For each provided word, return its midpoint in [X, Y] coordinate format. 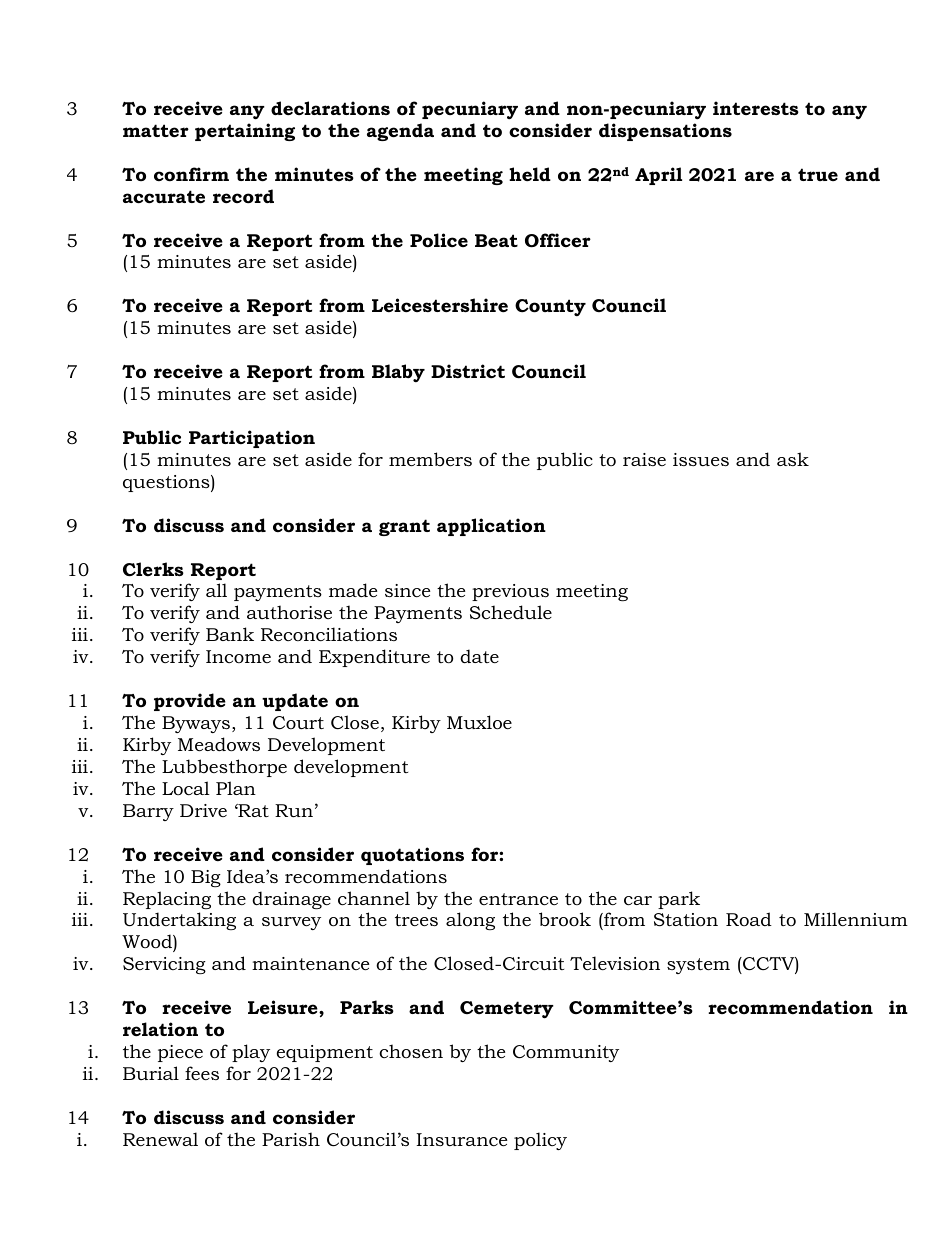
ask [793, 459]
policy [540, 1141]
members [430, 459]
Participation [252, 439]
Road [749, 919]
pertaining [245, 132]
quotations [412, 856]
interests [756, 108]
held [530, 174]
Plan [236, 788]
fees [202, 1073]
